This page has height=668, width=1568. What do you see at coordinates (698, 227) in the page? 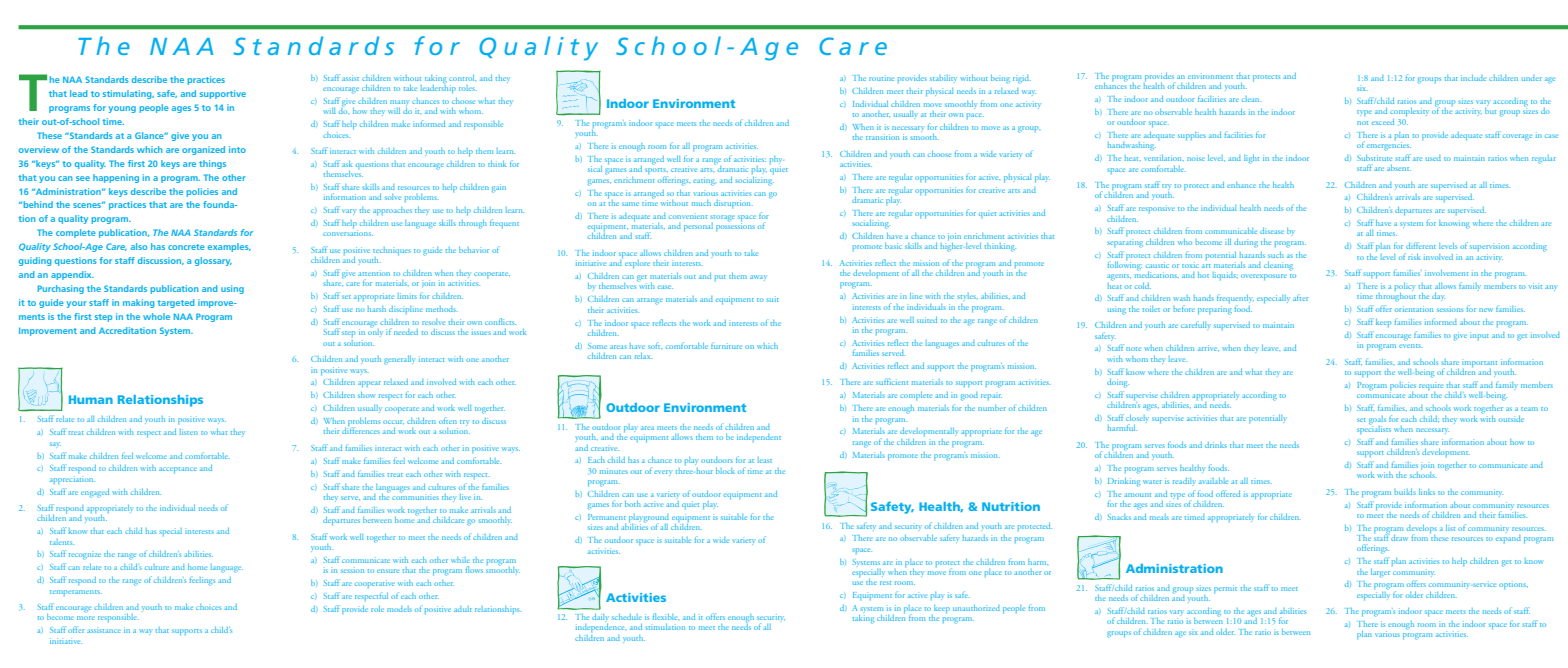
I see `personal` at bounding box center [698, 227].
